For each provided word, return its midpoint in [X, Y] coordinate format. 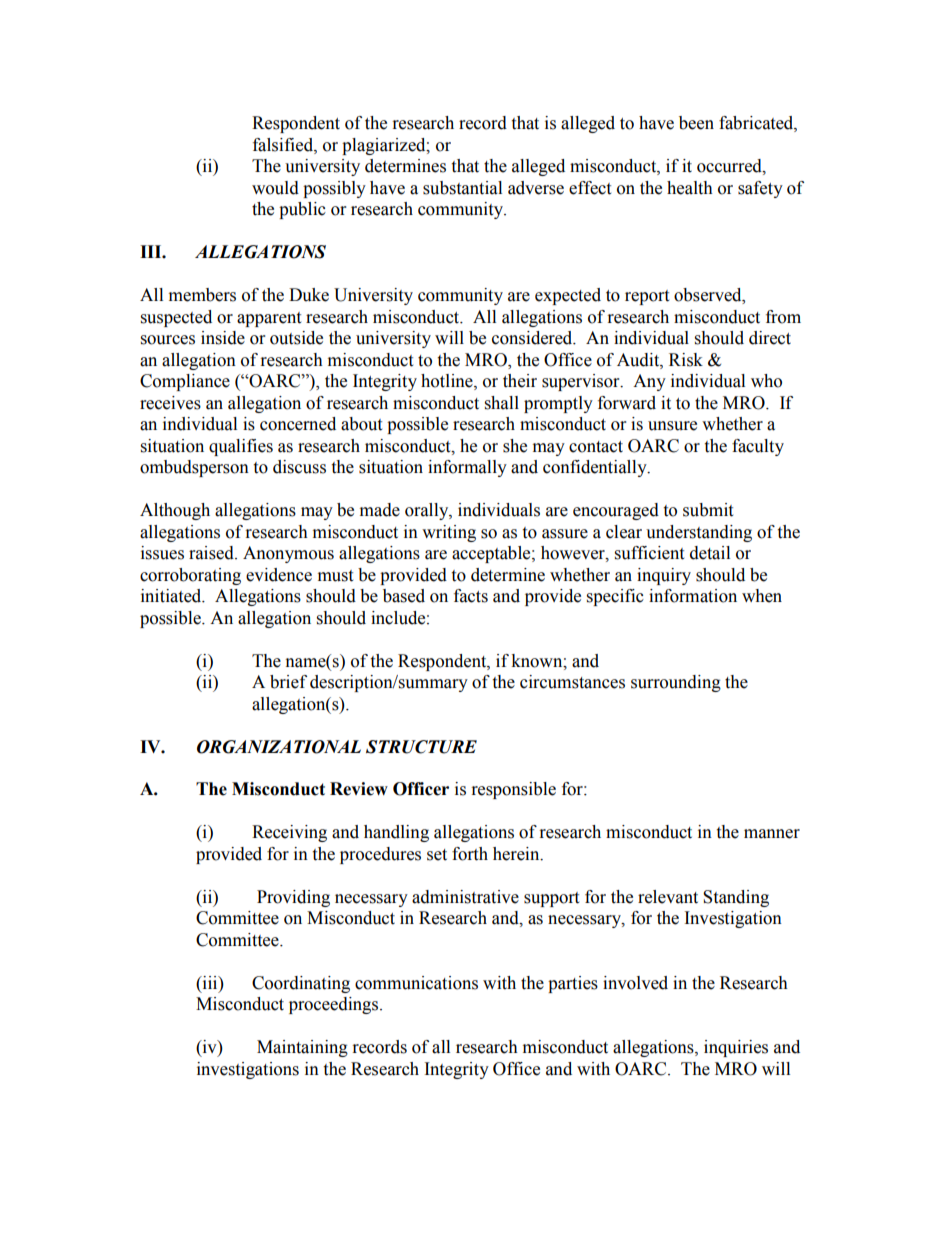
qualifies [241, 447]
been [696, 123]
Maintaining [302, 1048]
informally [467, 468]
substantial [462, 188]
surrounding [676, 683]
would [275, 188]
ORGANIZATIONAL [279, 747]
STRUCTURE [421, 747]
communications [416, 983]
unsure [672, 426]
